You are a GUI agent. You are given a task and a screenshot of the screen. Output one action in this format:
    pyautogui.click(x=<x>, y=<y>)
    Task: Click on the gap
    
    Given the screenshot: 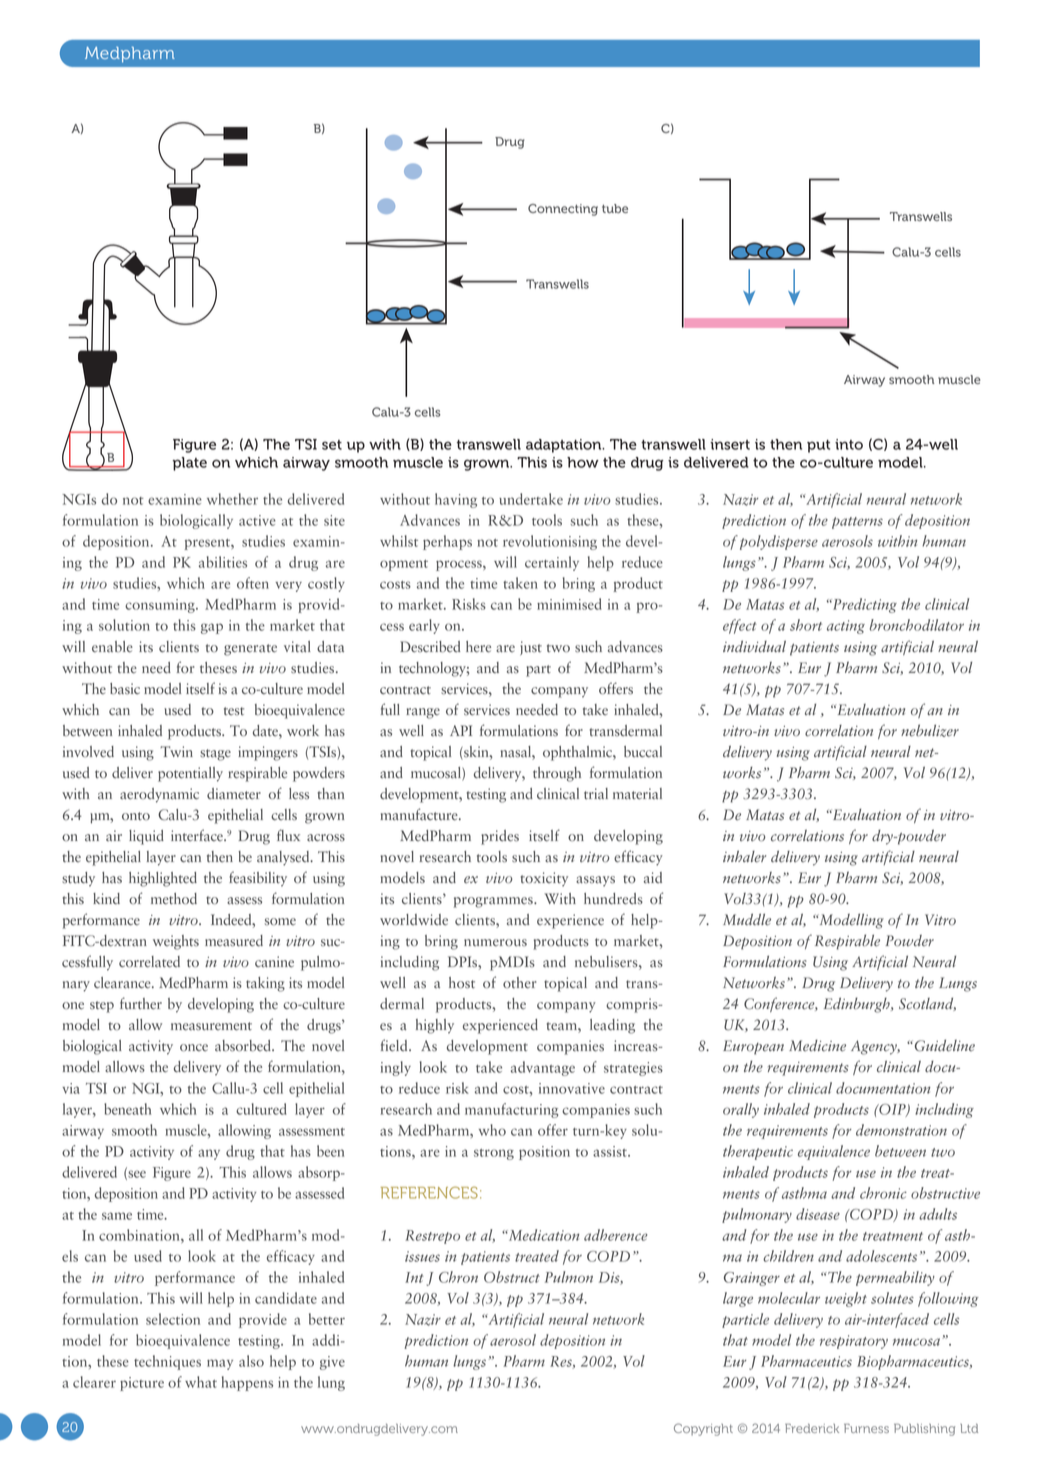 What is the action you would take?
    pyautogui.click(x=212, y=628)
